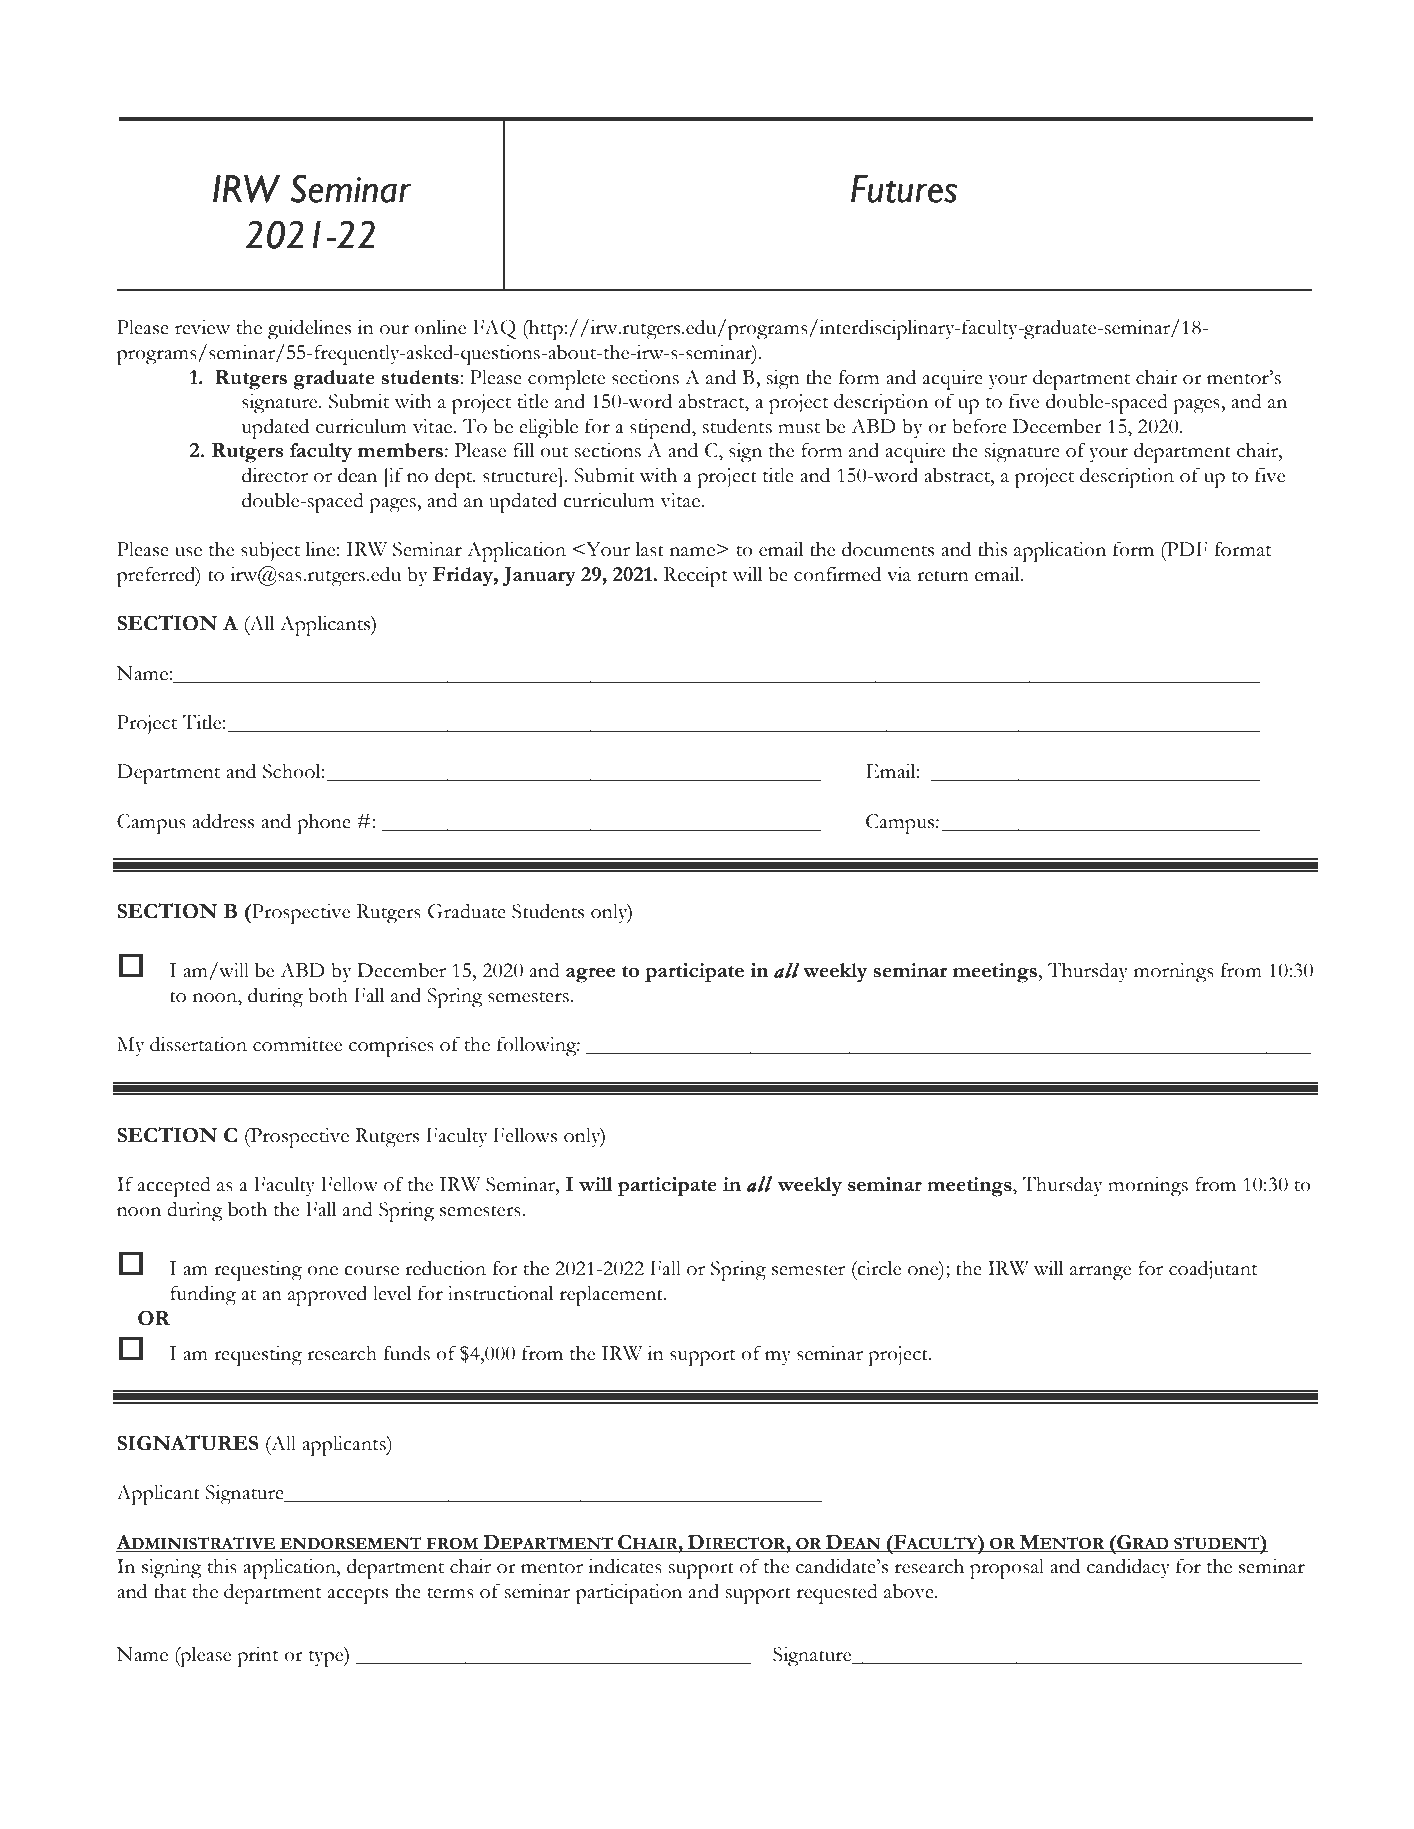 The height and width of the page is (1829, 1414). I want to click on return, so click(943, 576).
